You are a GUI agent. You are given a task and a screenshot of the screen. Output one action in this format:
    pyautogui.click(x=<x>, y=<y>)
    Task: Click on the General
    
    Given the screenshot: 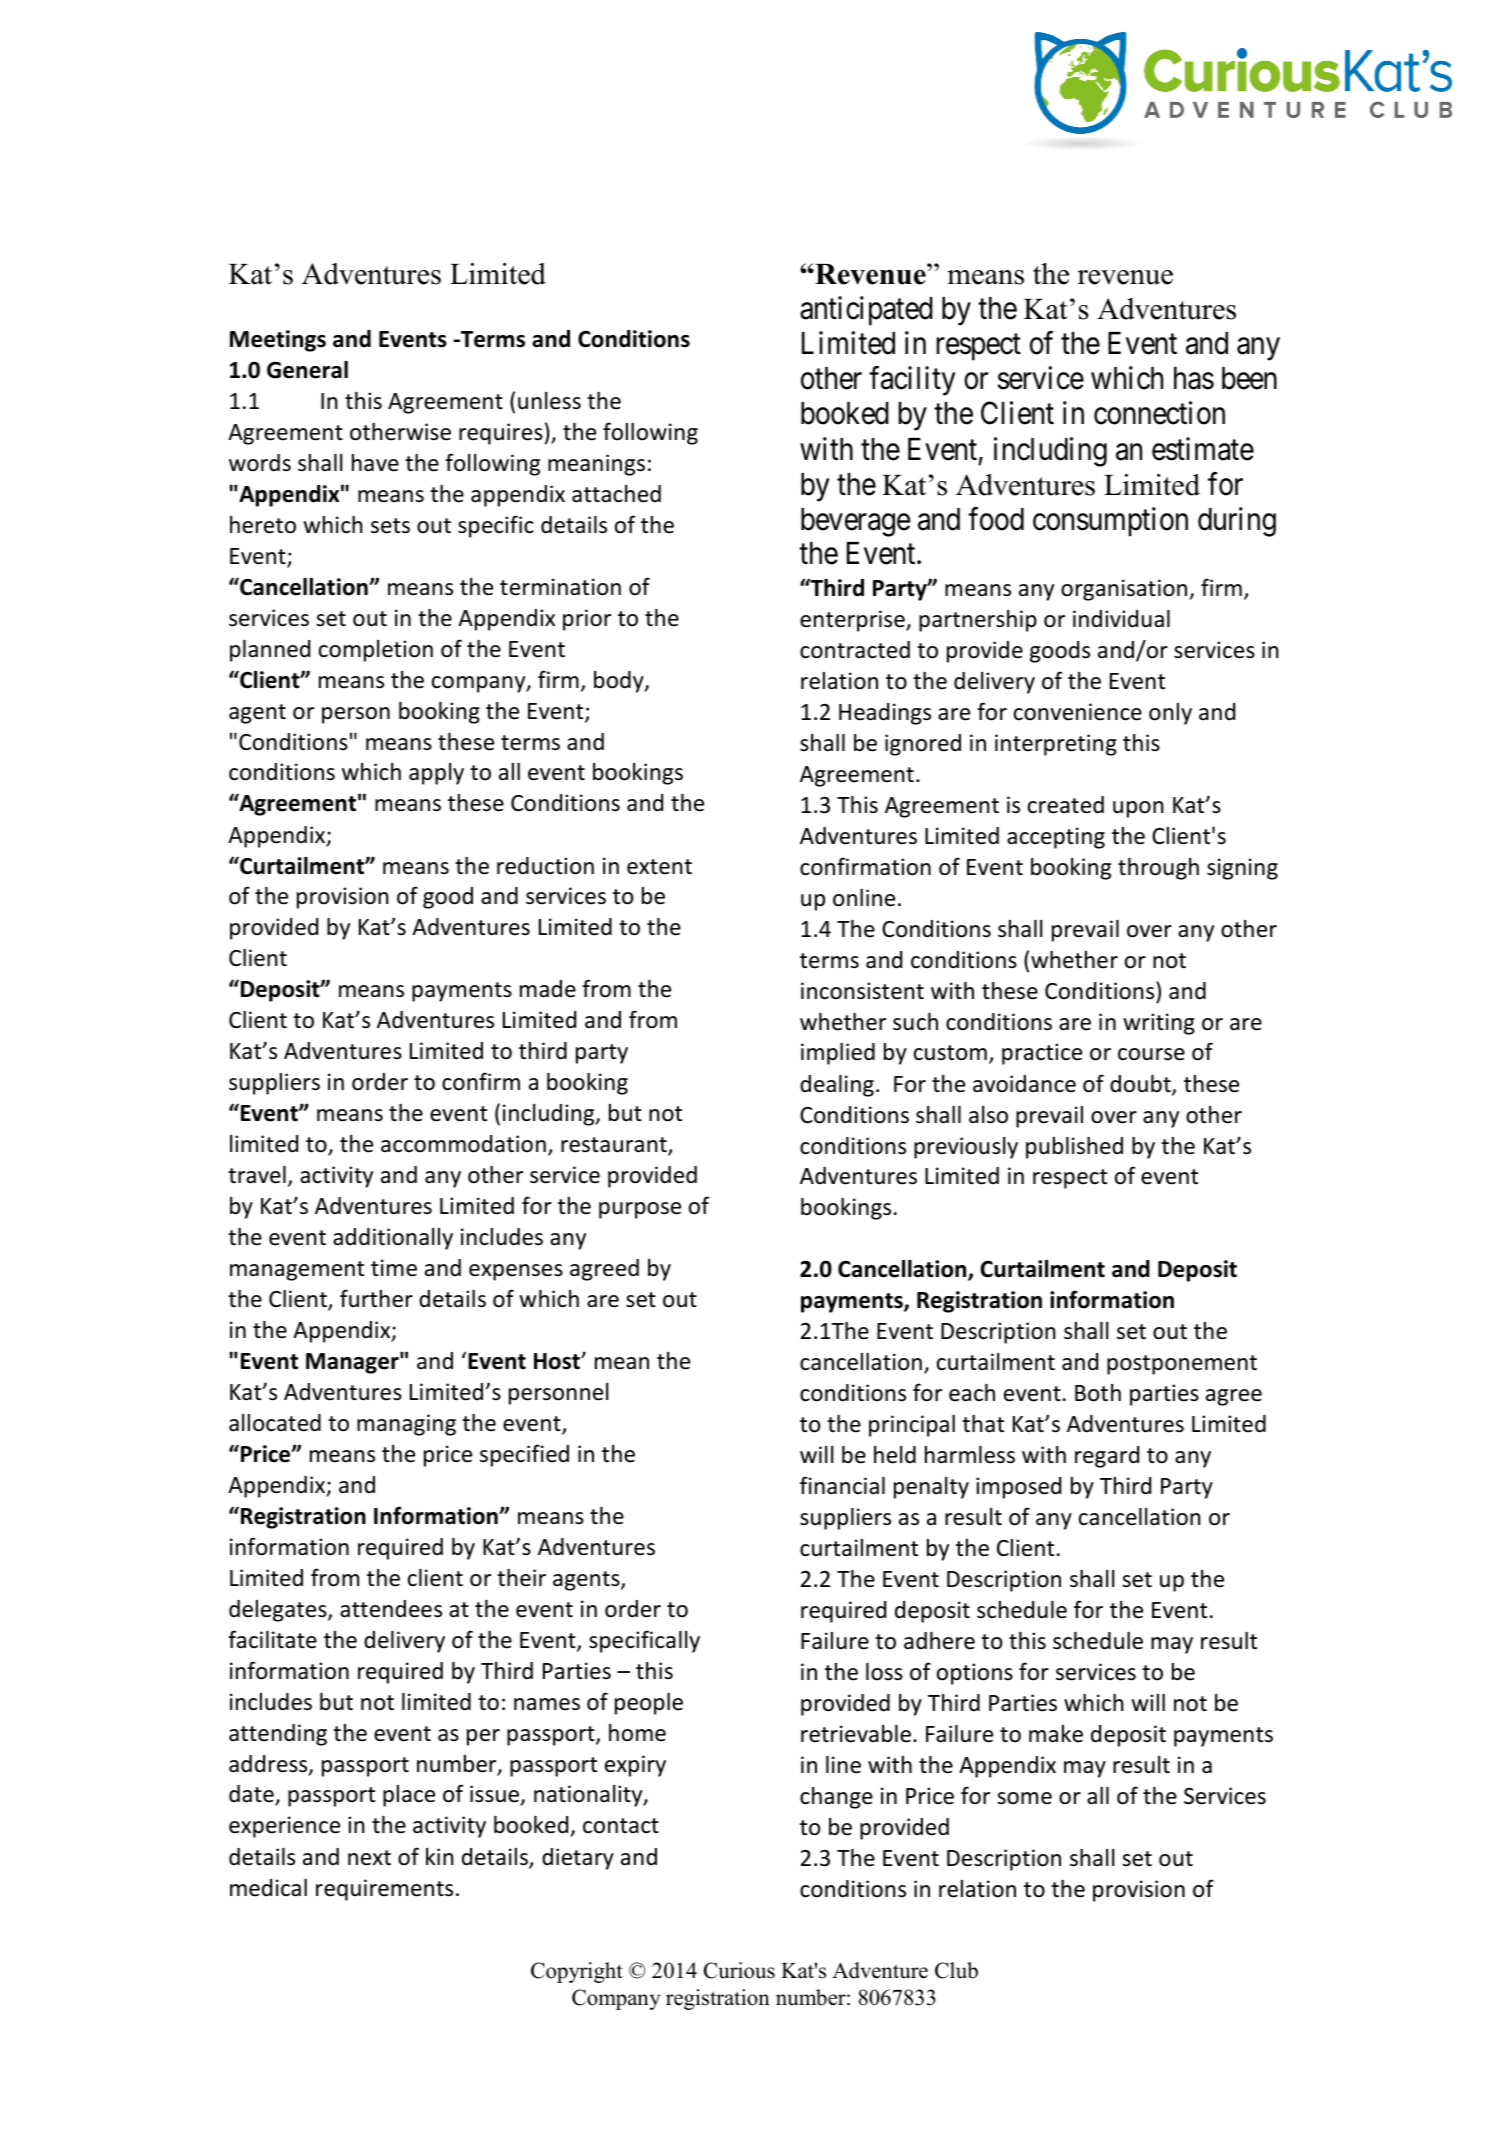 What is the action you would take?
    pyautogui.click(x=307, y=370)
